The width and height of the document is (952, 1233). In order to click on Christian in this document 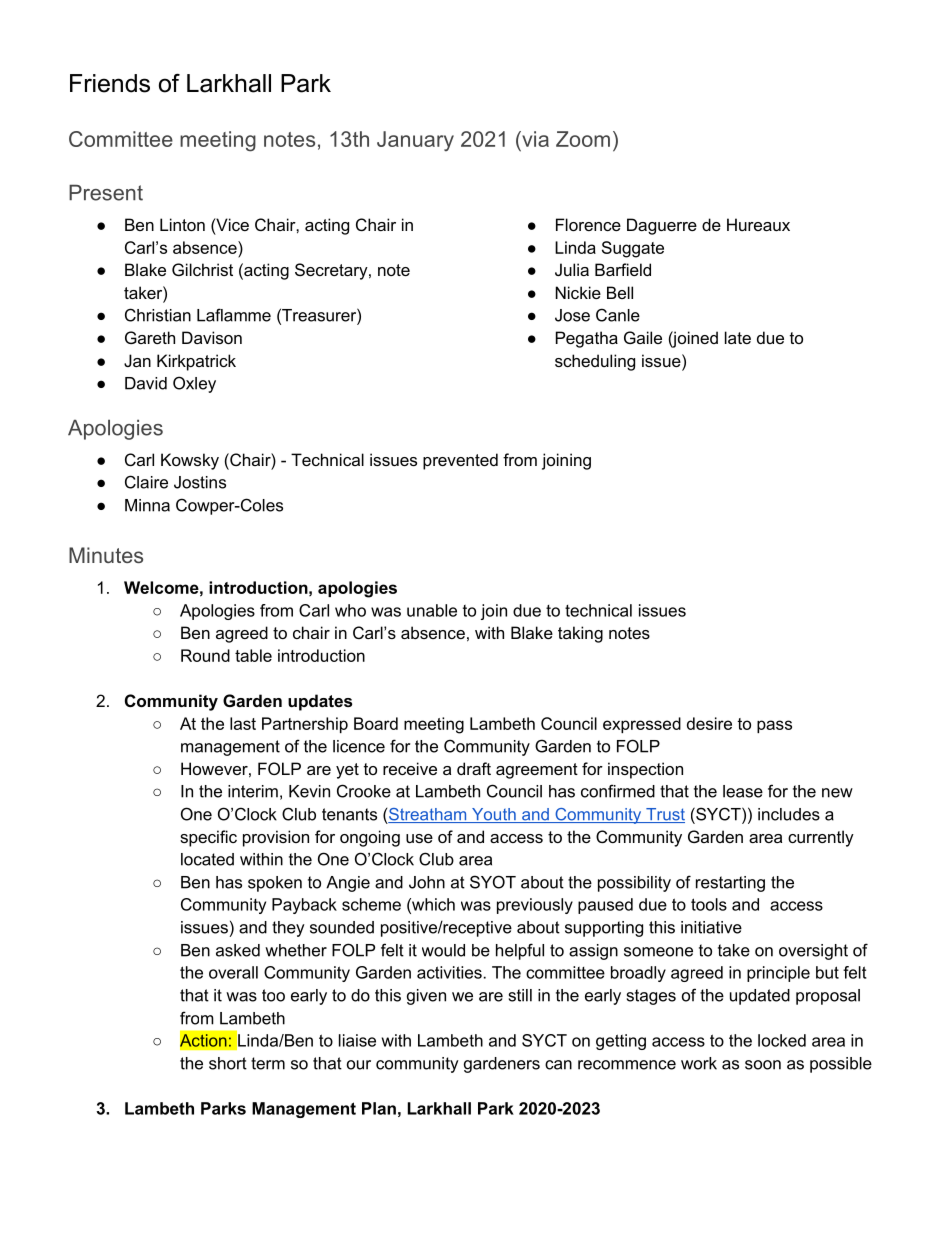, I will do `click(158, 315)`.
